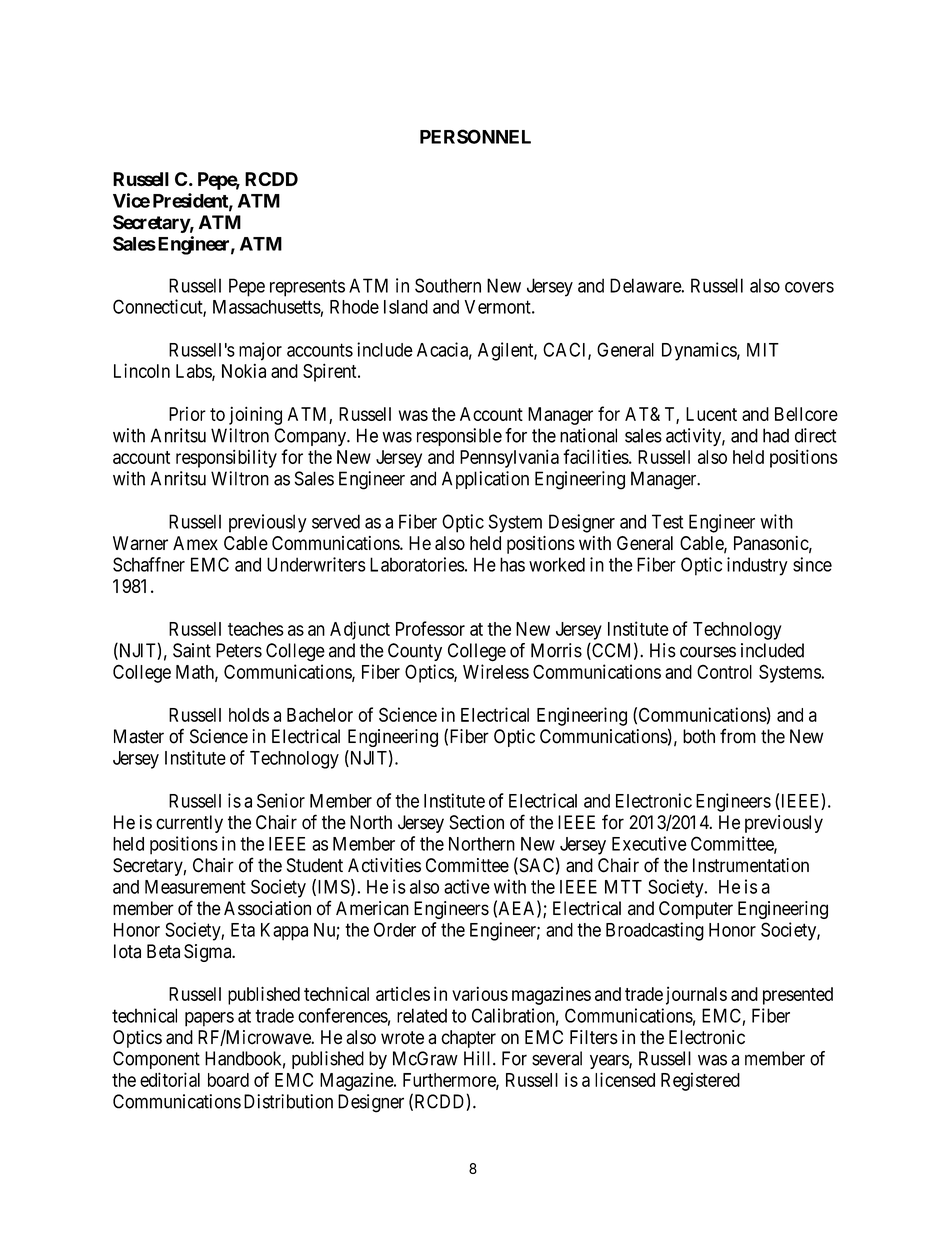 Image resolution: width=952 pixels, height=1233 pixels. Describe the element at coordinates (700, 1081) in the screenshot. I see `Registered` at that location.
